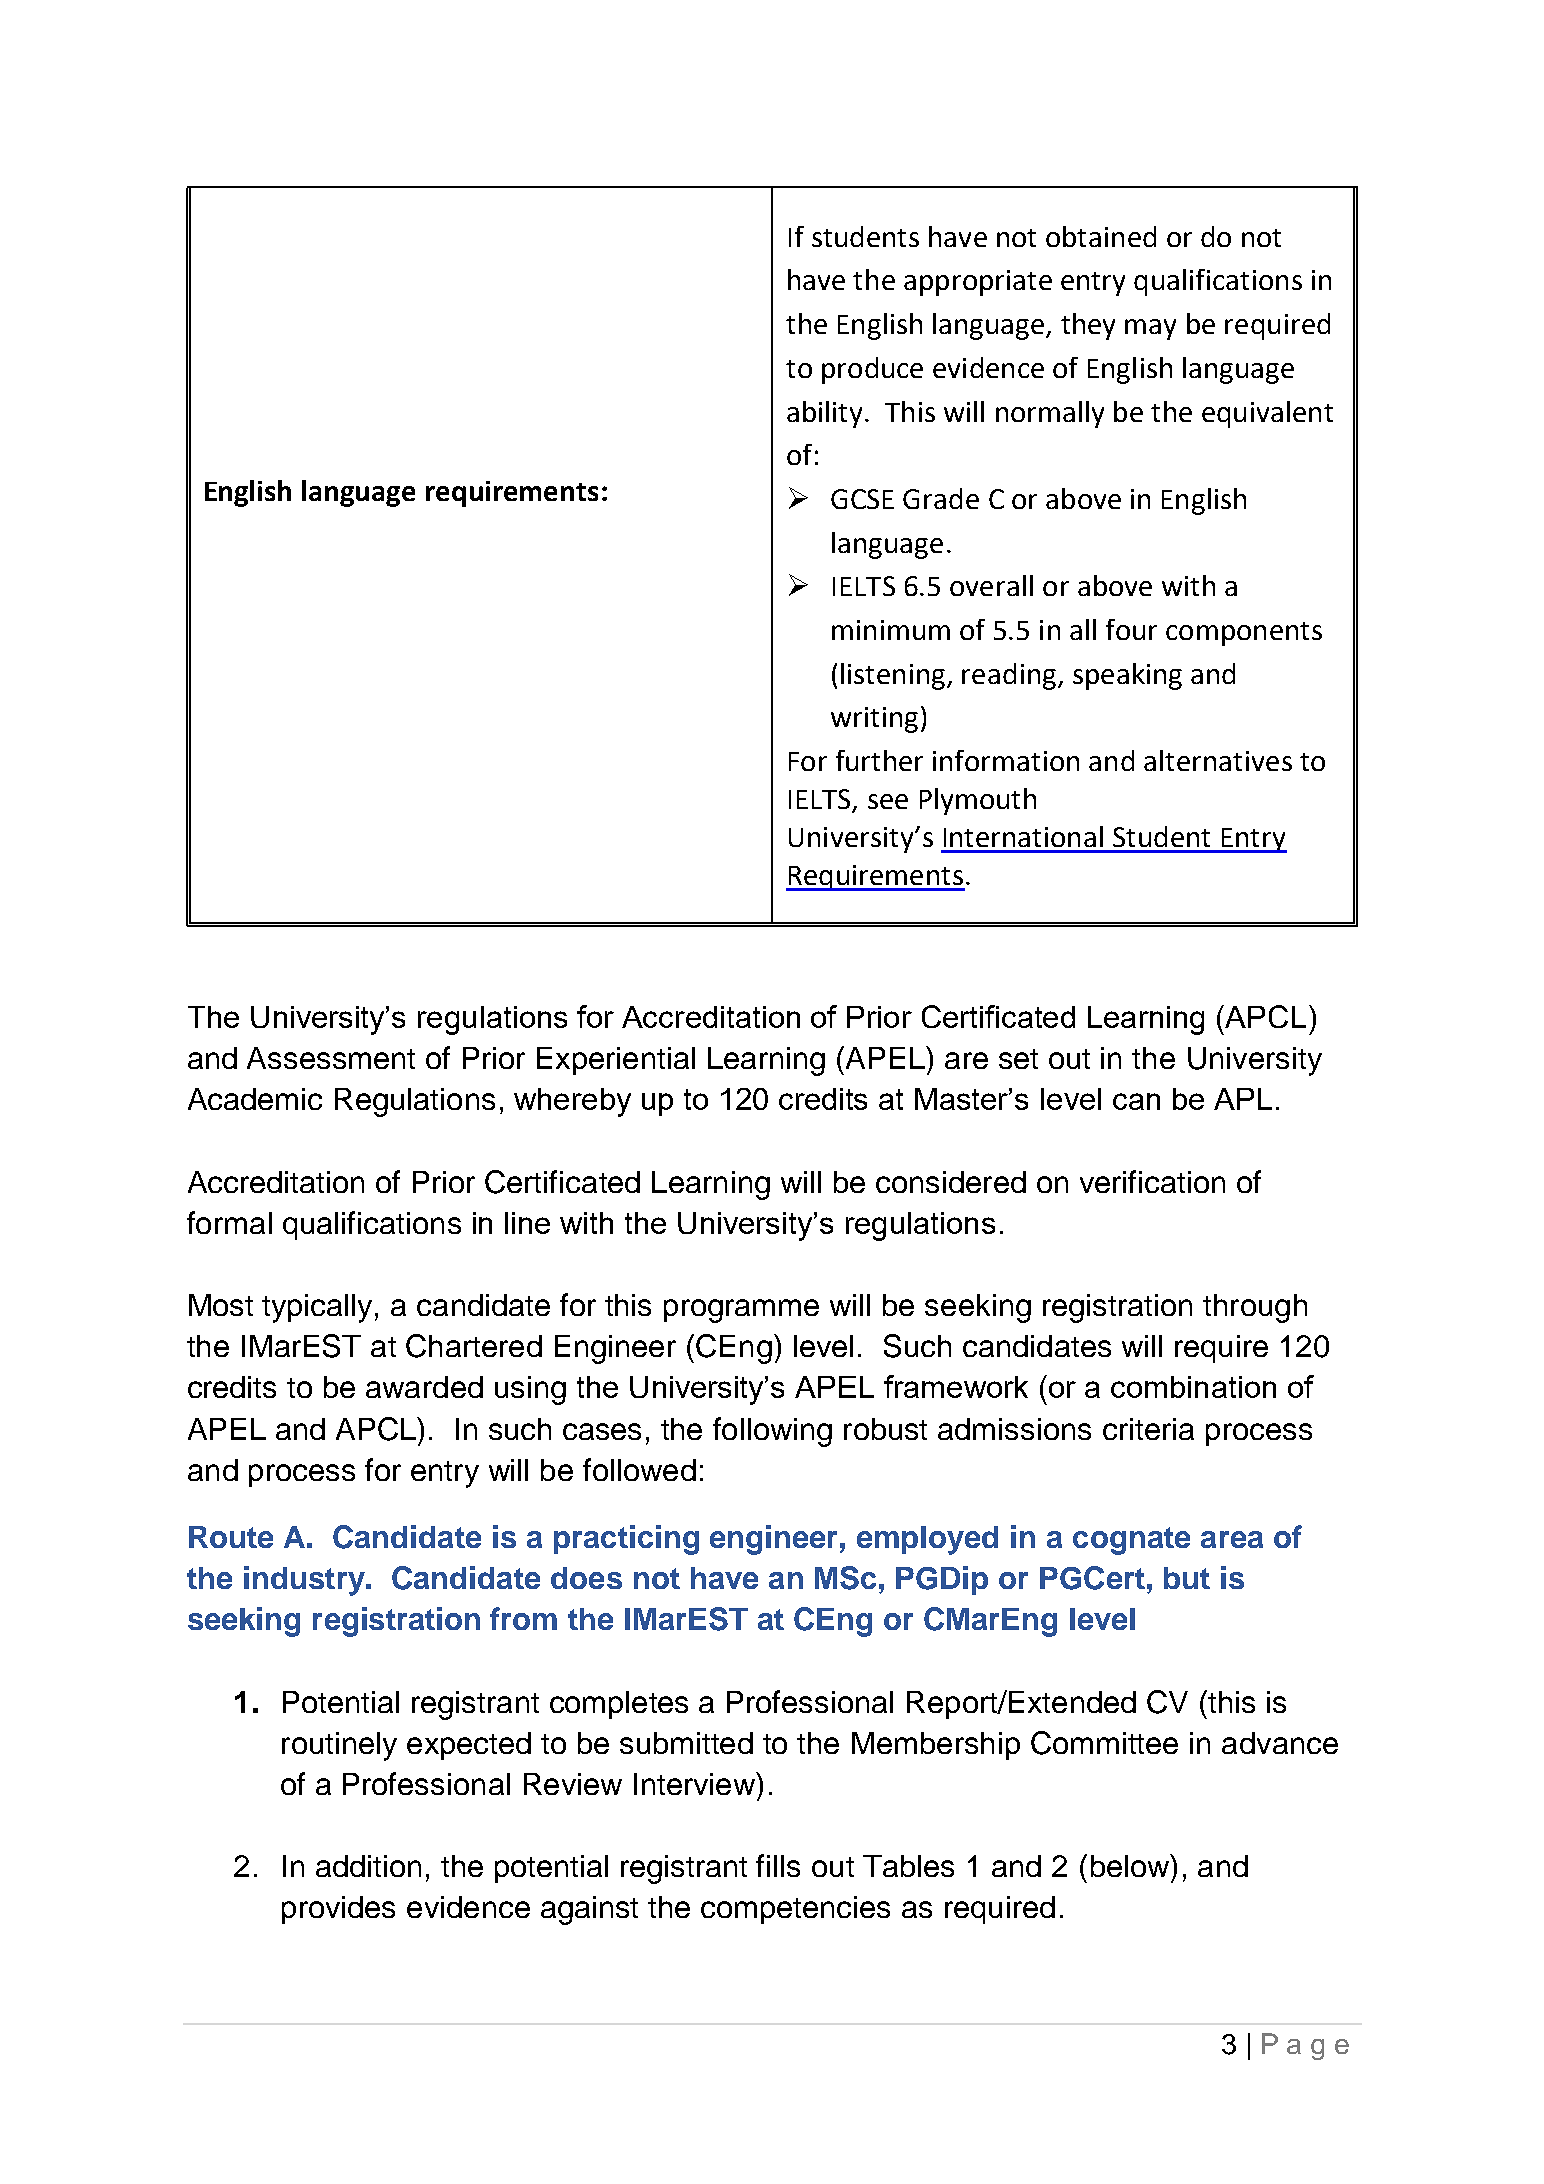 Image resolution: width=1544 pixels, height=2184 pixels. I want to click on produce, so click(872, 370).
